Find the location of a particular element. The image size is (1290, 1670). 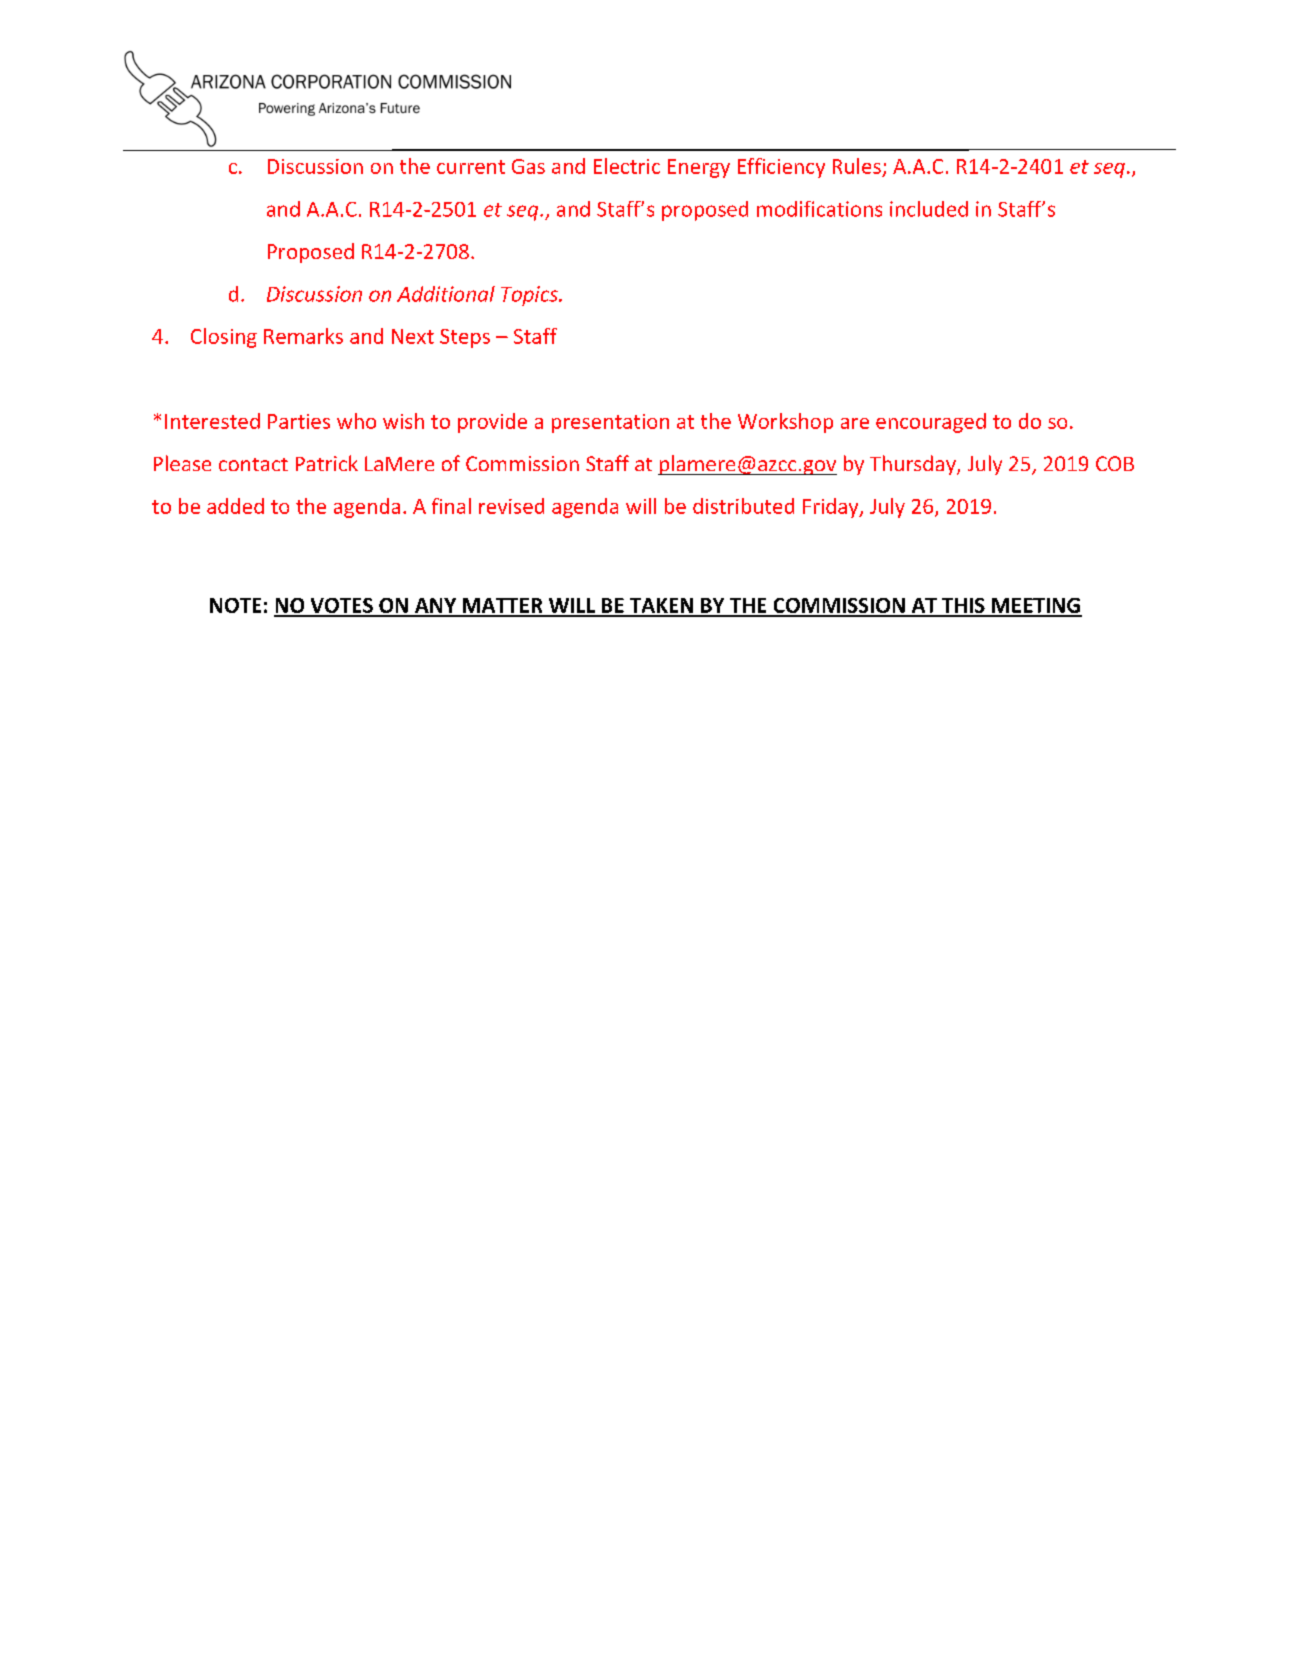

presentation is located at coordinates (610, 423).
